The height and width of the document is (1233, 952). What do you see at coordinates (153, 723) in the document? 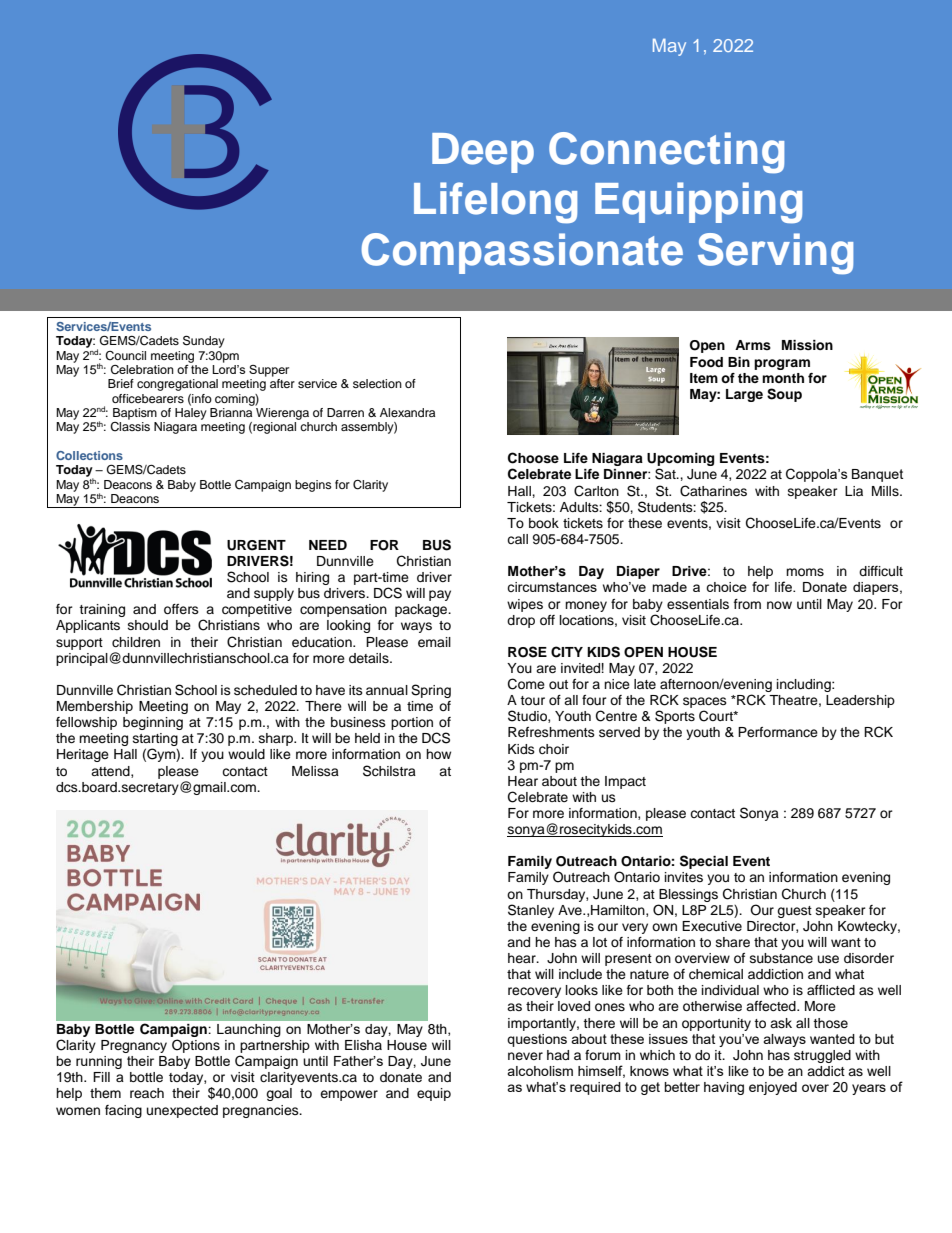
I see `beginning` at bounding box center [153, 723].
